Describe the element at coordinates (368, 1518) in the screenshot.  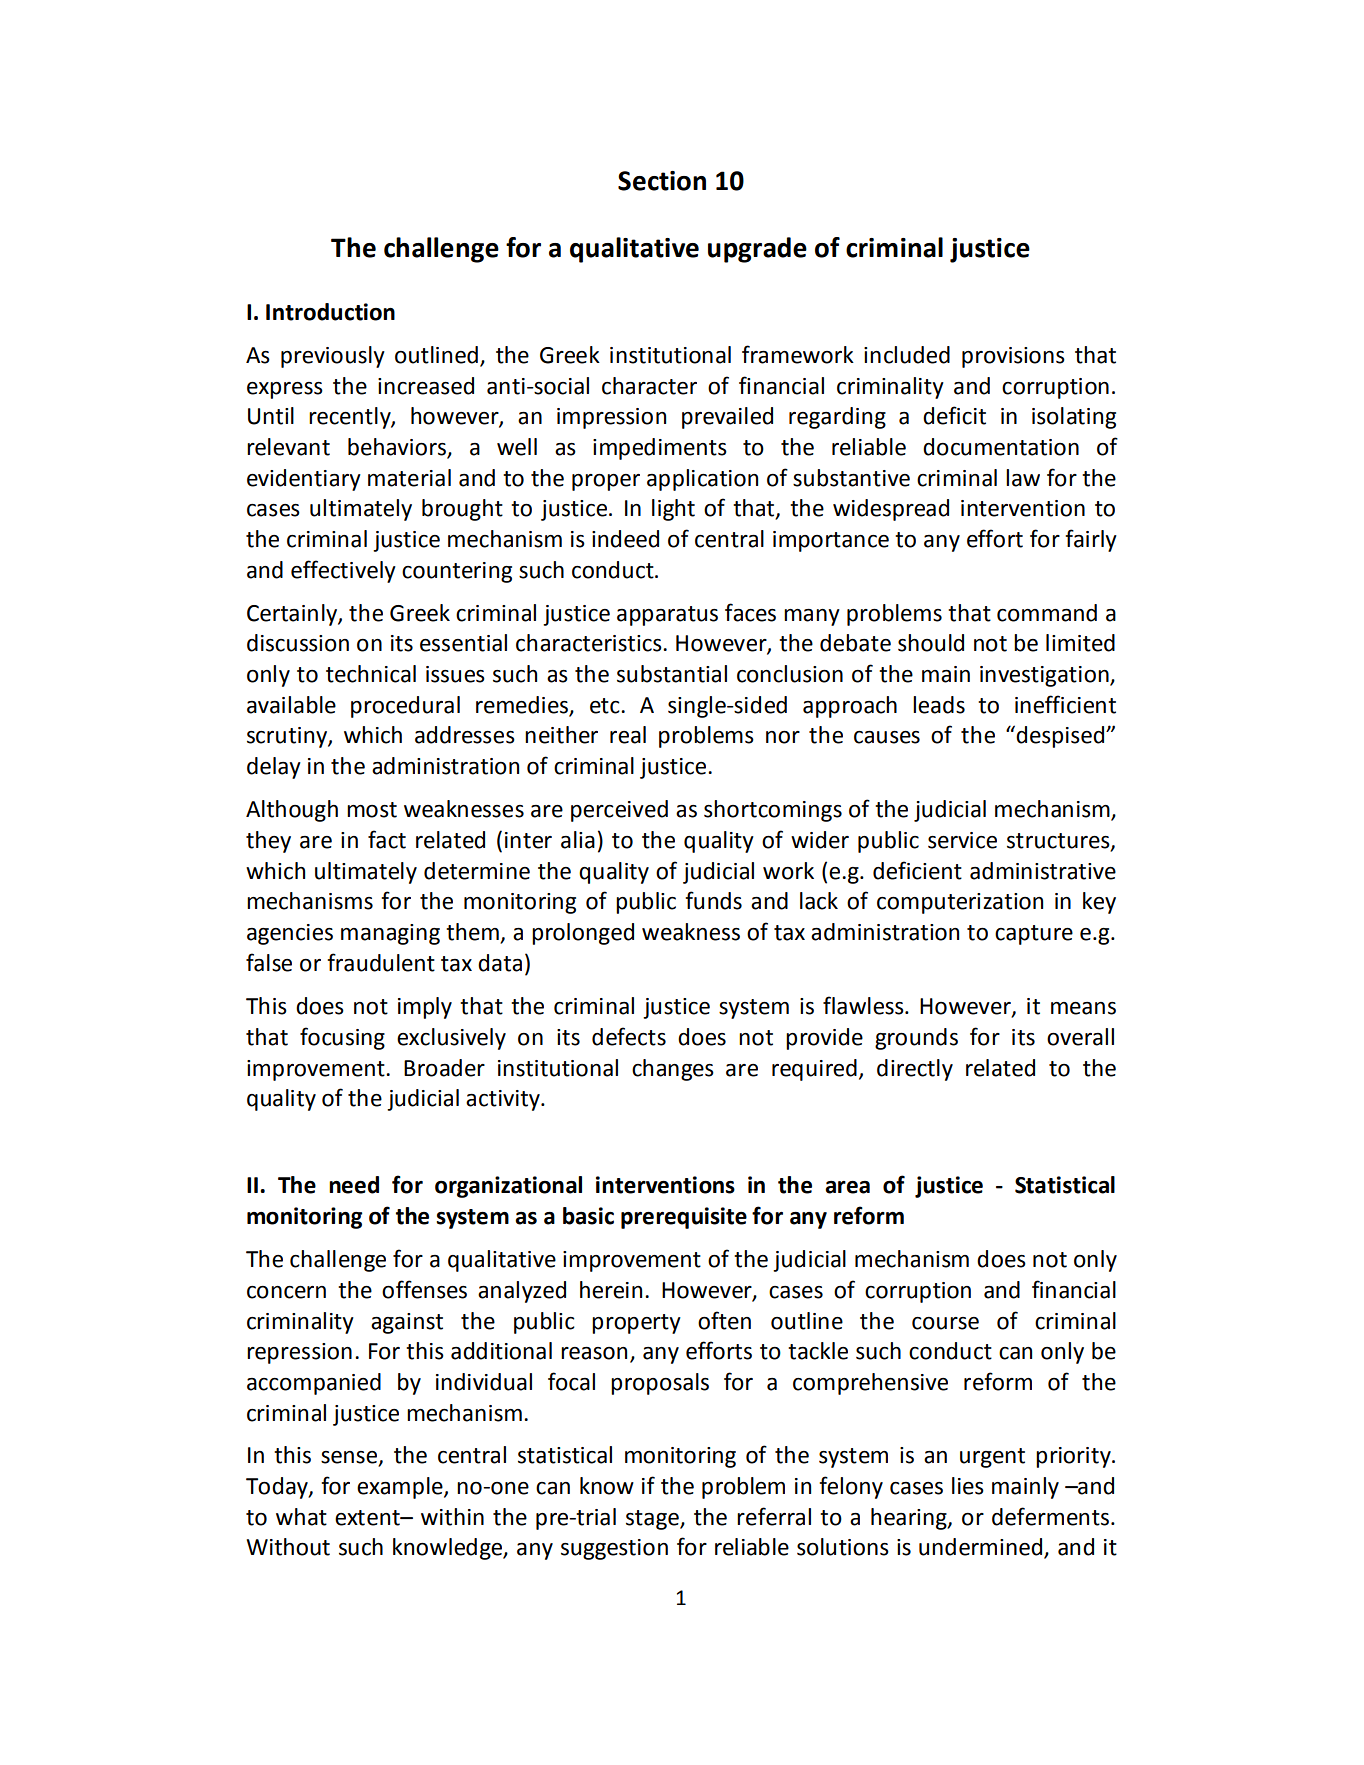
I see `extent` at that location.
